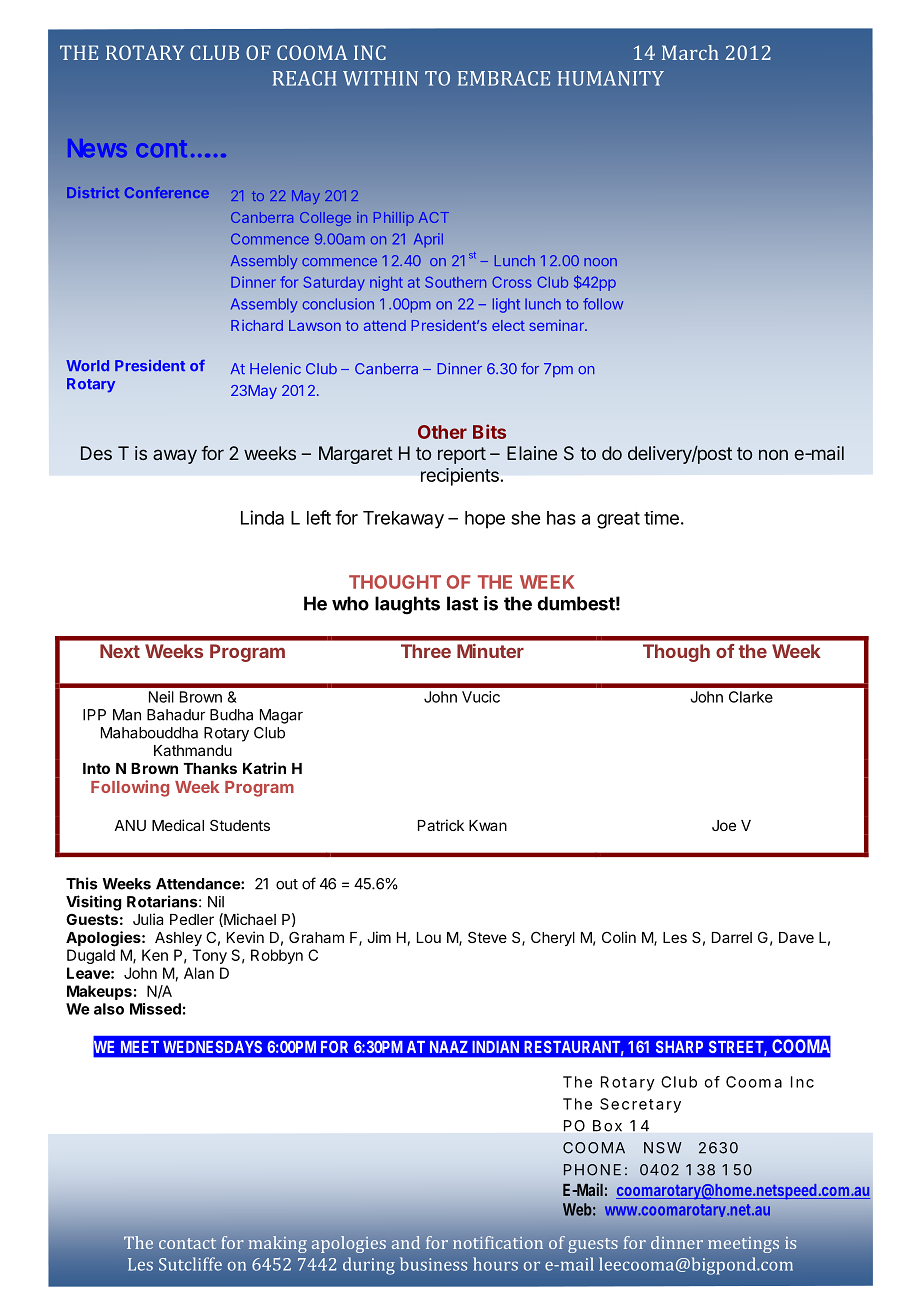 Image resolution: width=924 pixels, height=1308 pixels. I want to click on WEDNESDAYS, so click(212, 1046).
